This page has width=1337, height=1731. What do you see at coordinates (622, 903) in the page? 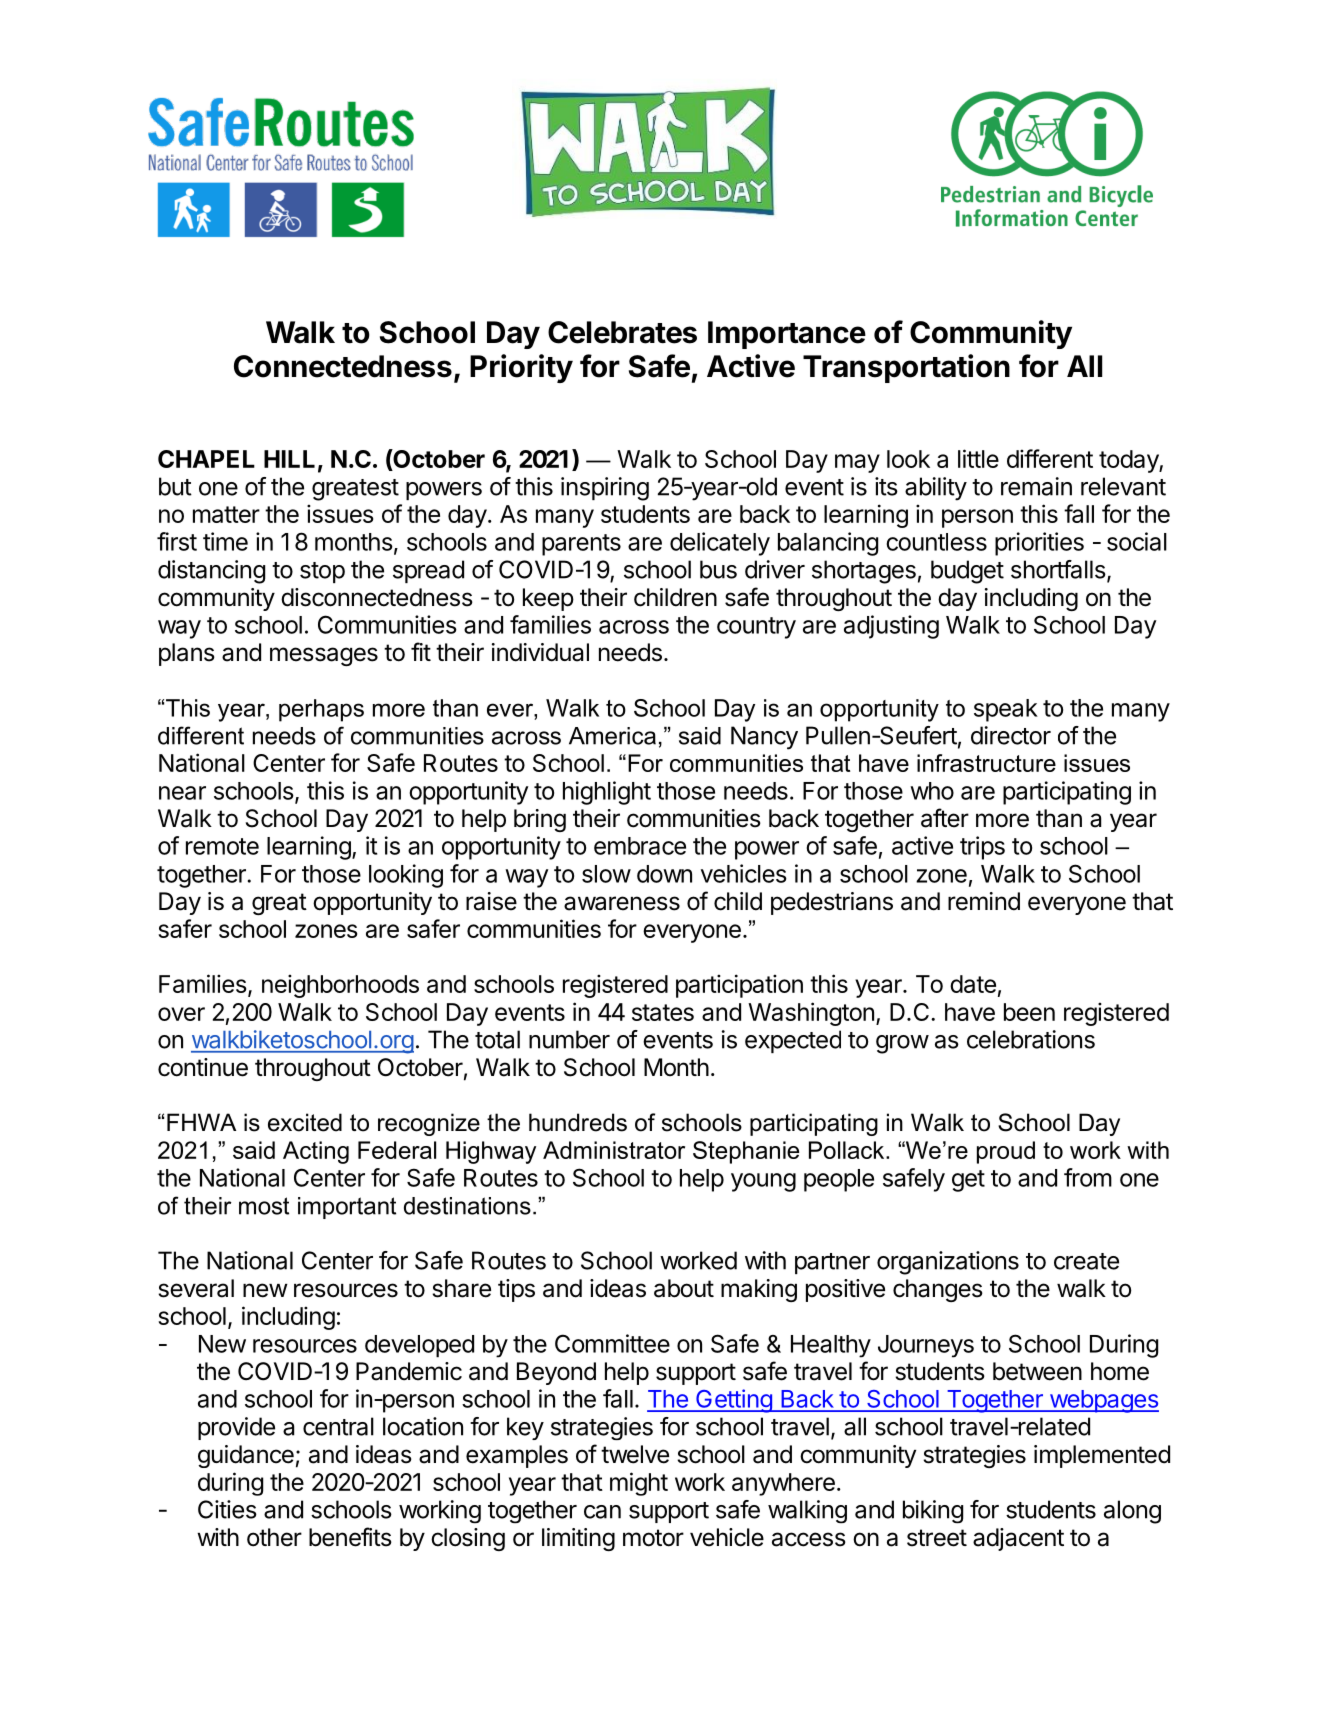
I see `awareness` at bounding box center [622, 903].
